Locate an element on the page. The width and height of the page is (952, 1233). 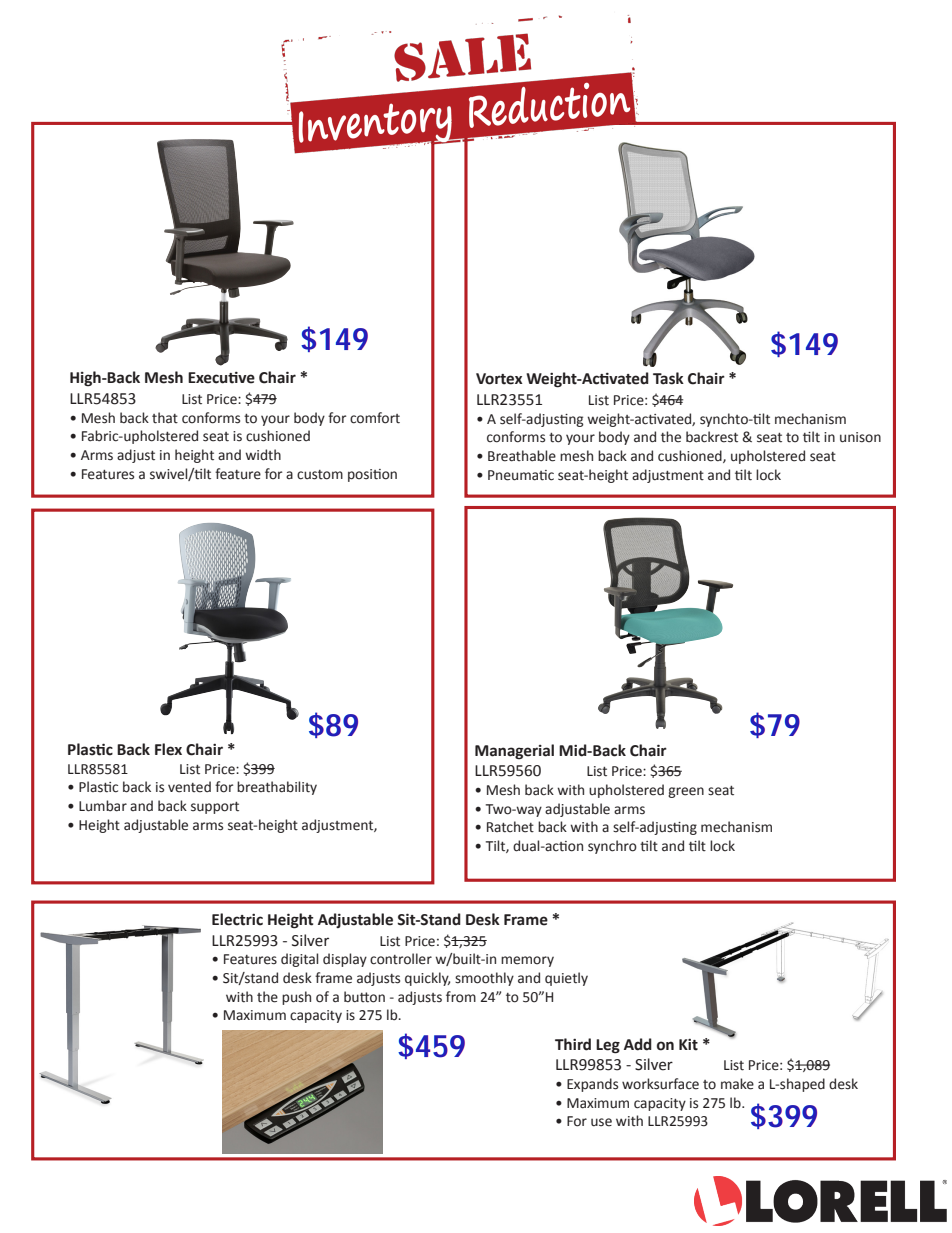
Flex is located at coordinates (168, 749).
